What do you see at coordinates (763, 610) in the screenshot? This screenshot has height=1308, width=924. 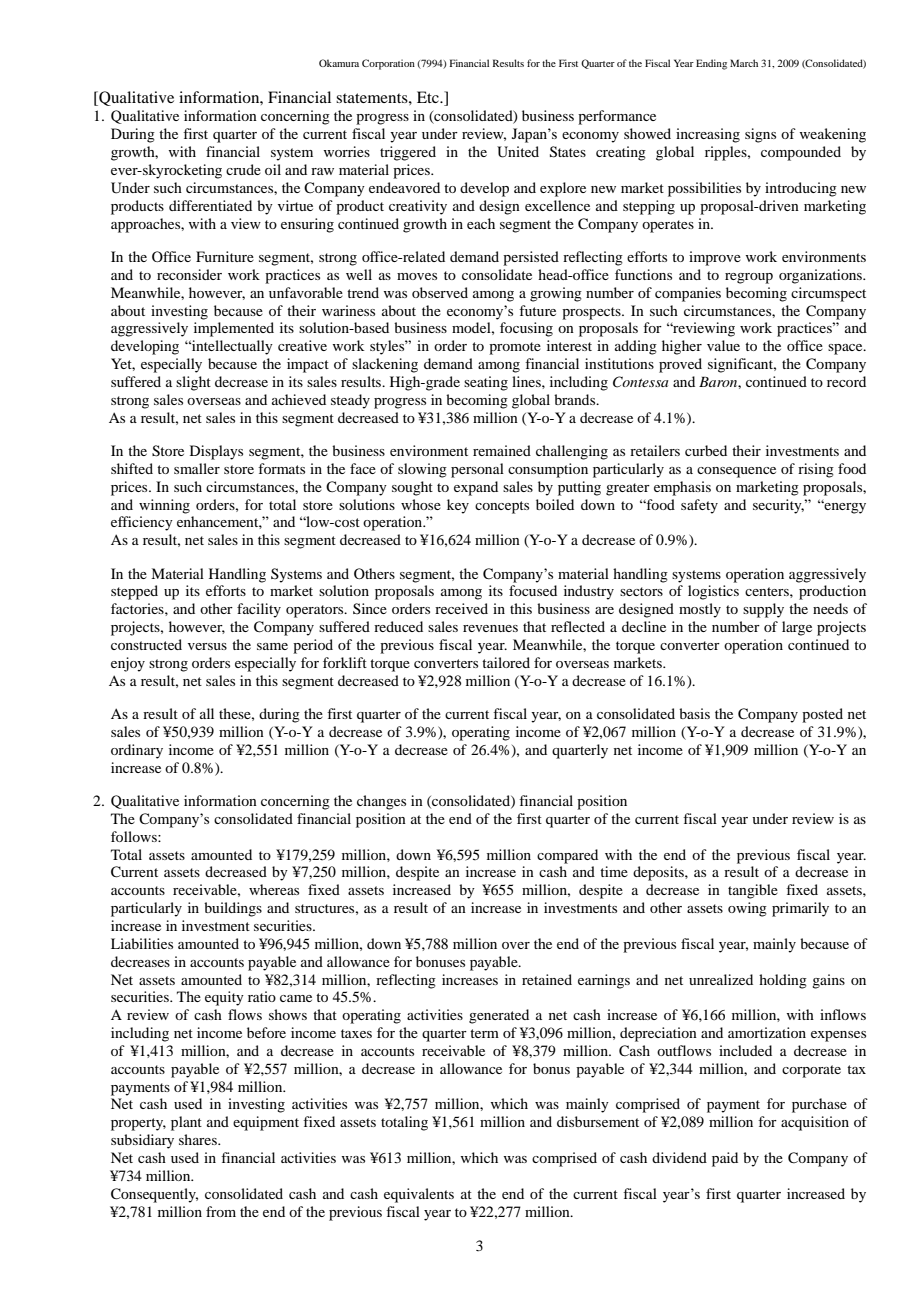 I see `supply` at bounding box center [763, 610].
